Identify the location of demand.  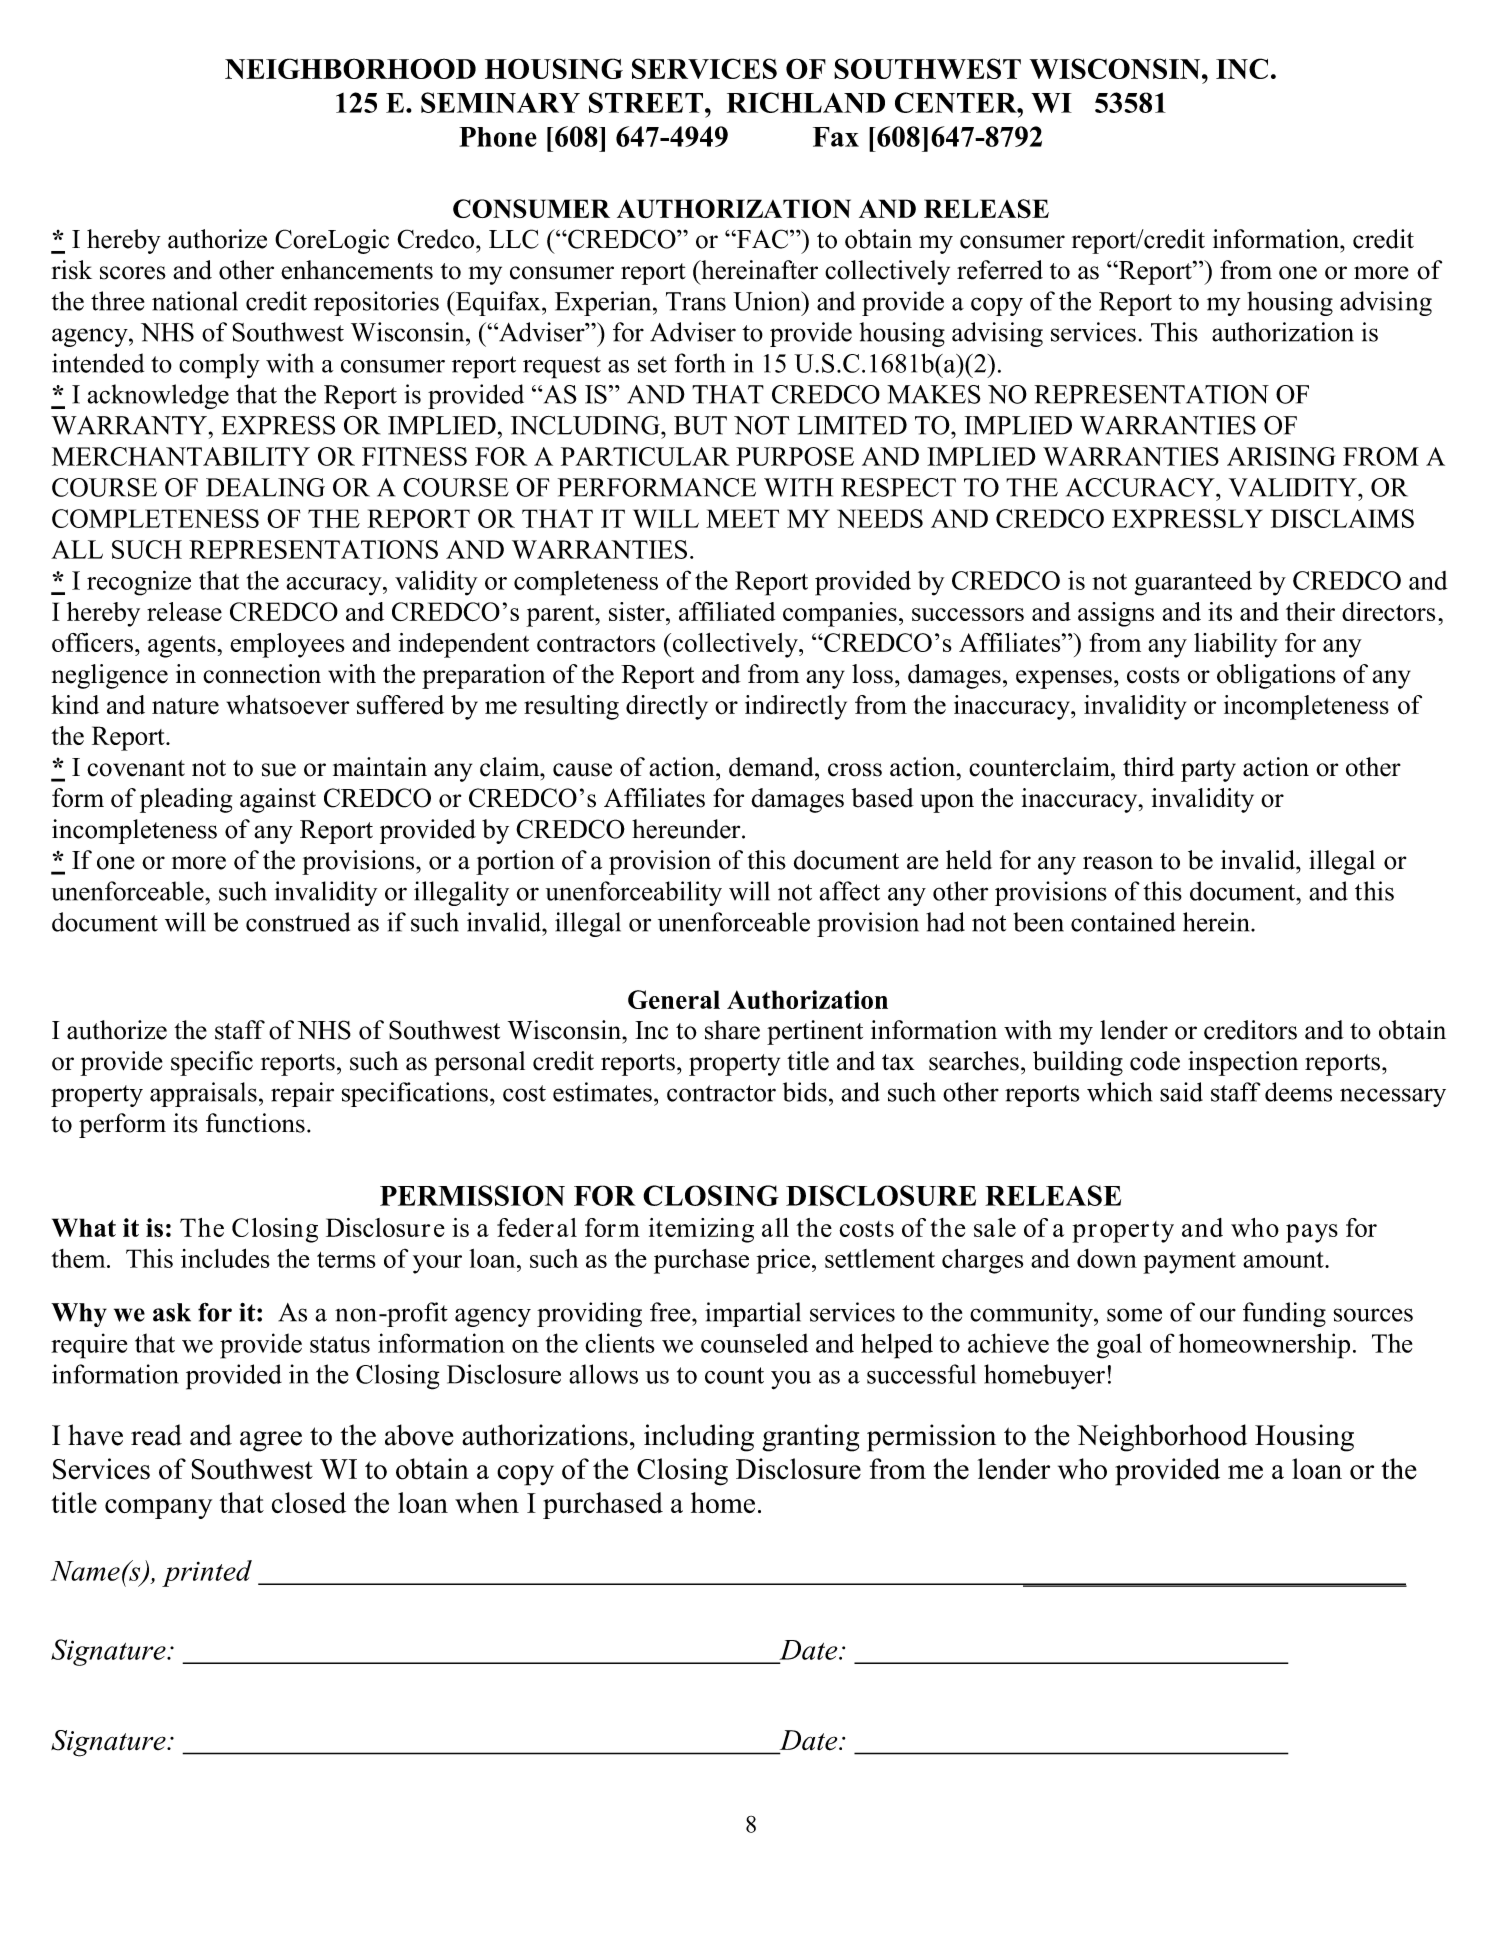
(772, 767).
